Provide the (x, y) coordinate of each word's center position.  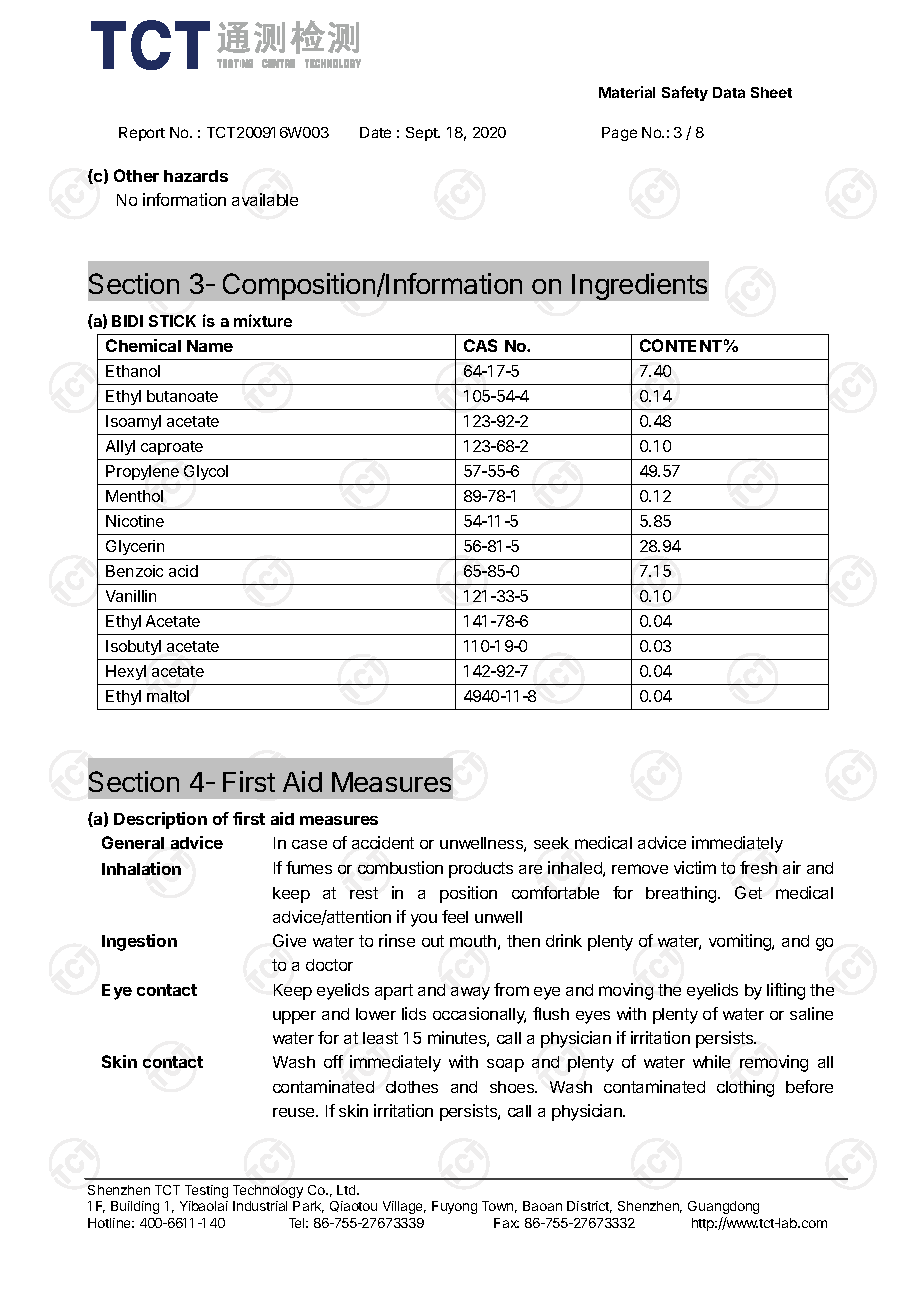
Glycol (206, 472)
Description (160, 820)
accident (383, 842)
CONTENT (681, 345)
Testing (206, 1191)
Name (210, 346)
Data (729, 92)
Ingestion (139, 942)
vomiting (741, 942)
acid (183, 571)
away (470, 993)
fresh (758, 867)
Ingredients (639, 286)
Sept (423, 134)
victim (695, 867)
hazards (196, 176)
